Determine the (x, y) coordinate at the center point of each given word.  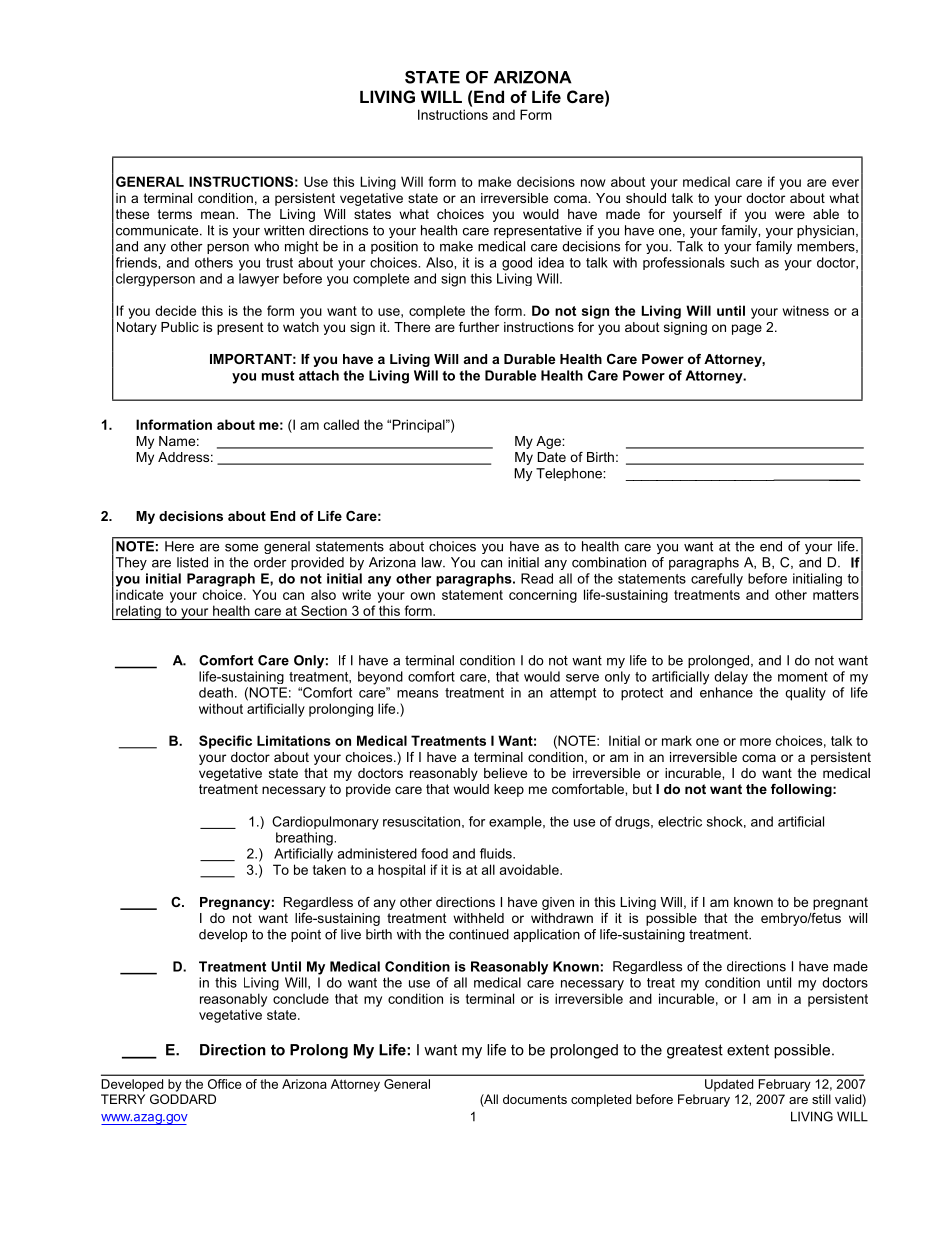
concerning (543, 596)
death (216, 692)
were (790, 215)
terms (175, 214)
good (517, 264)
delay (731, 678)
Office (225, 1084)
